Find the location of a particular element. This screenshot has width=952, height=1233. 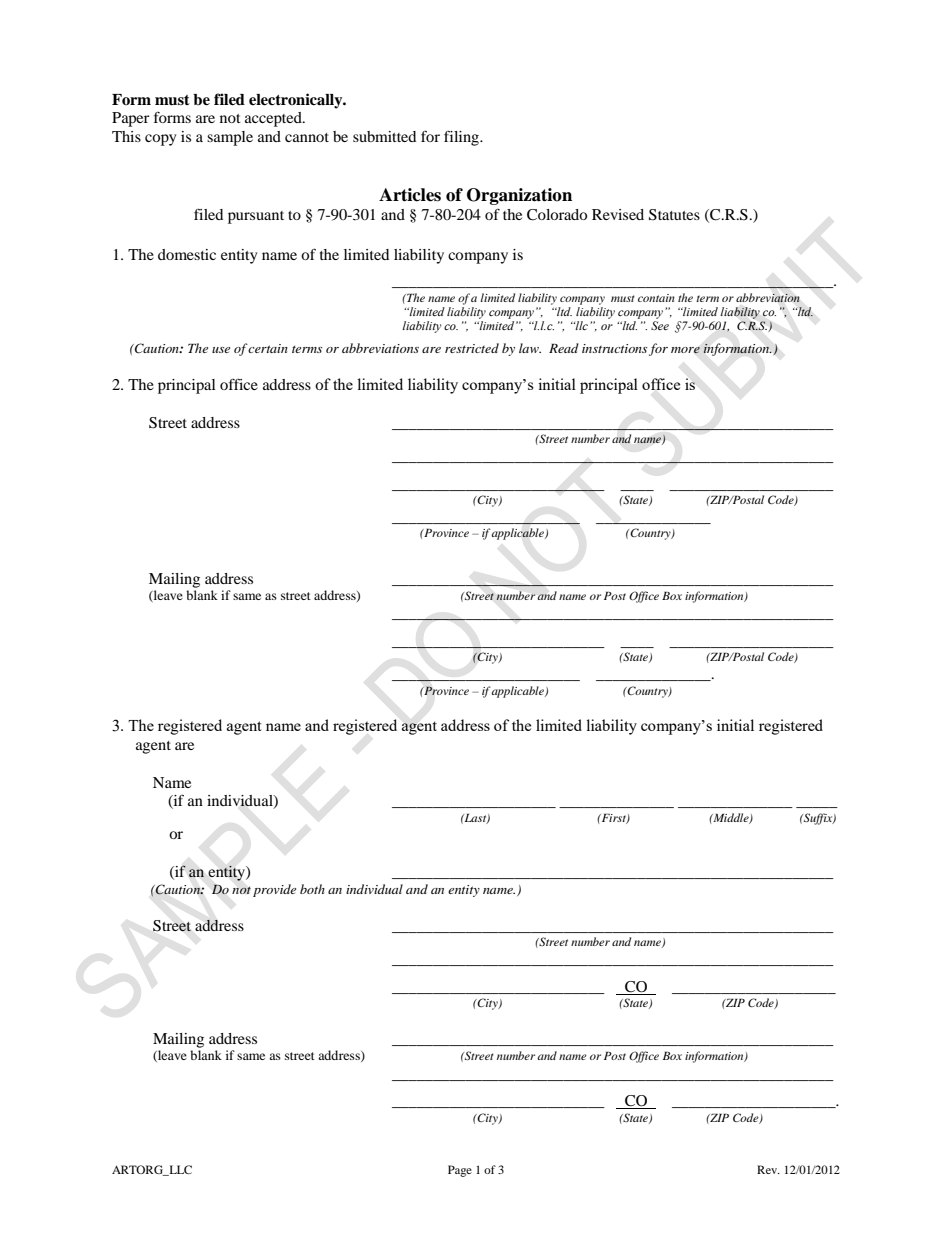

Revised is located at coordinates (618, 214).
